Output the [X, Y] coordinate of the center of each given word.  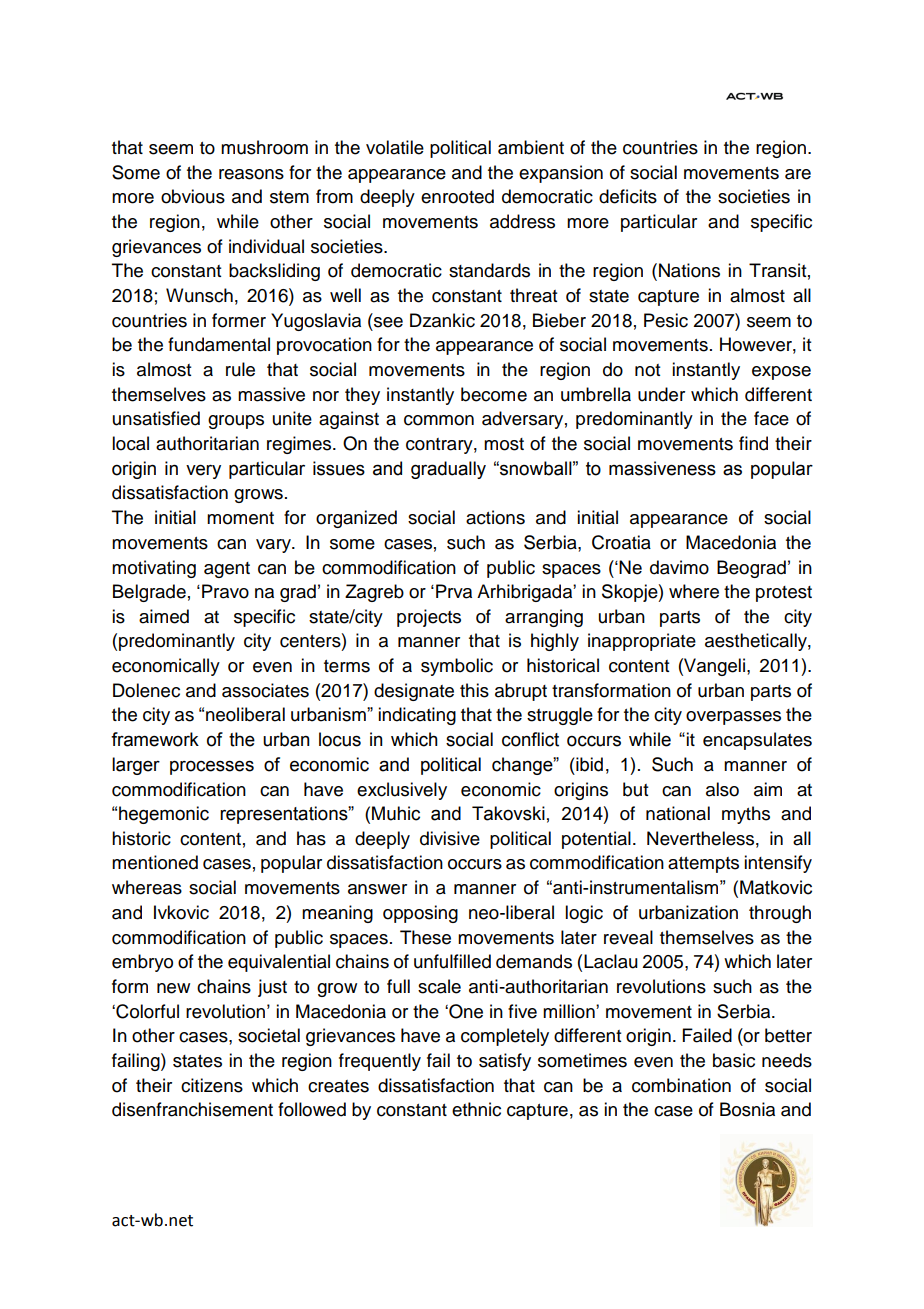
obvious [193, 196]
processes [212, 767]
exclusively [402, 791]
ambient [531, 147]
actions [495, 517]
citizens [212, 1085]
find [753, 443]
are [798, 174]
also [722, 789]
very [203, 471]
